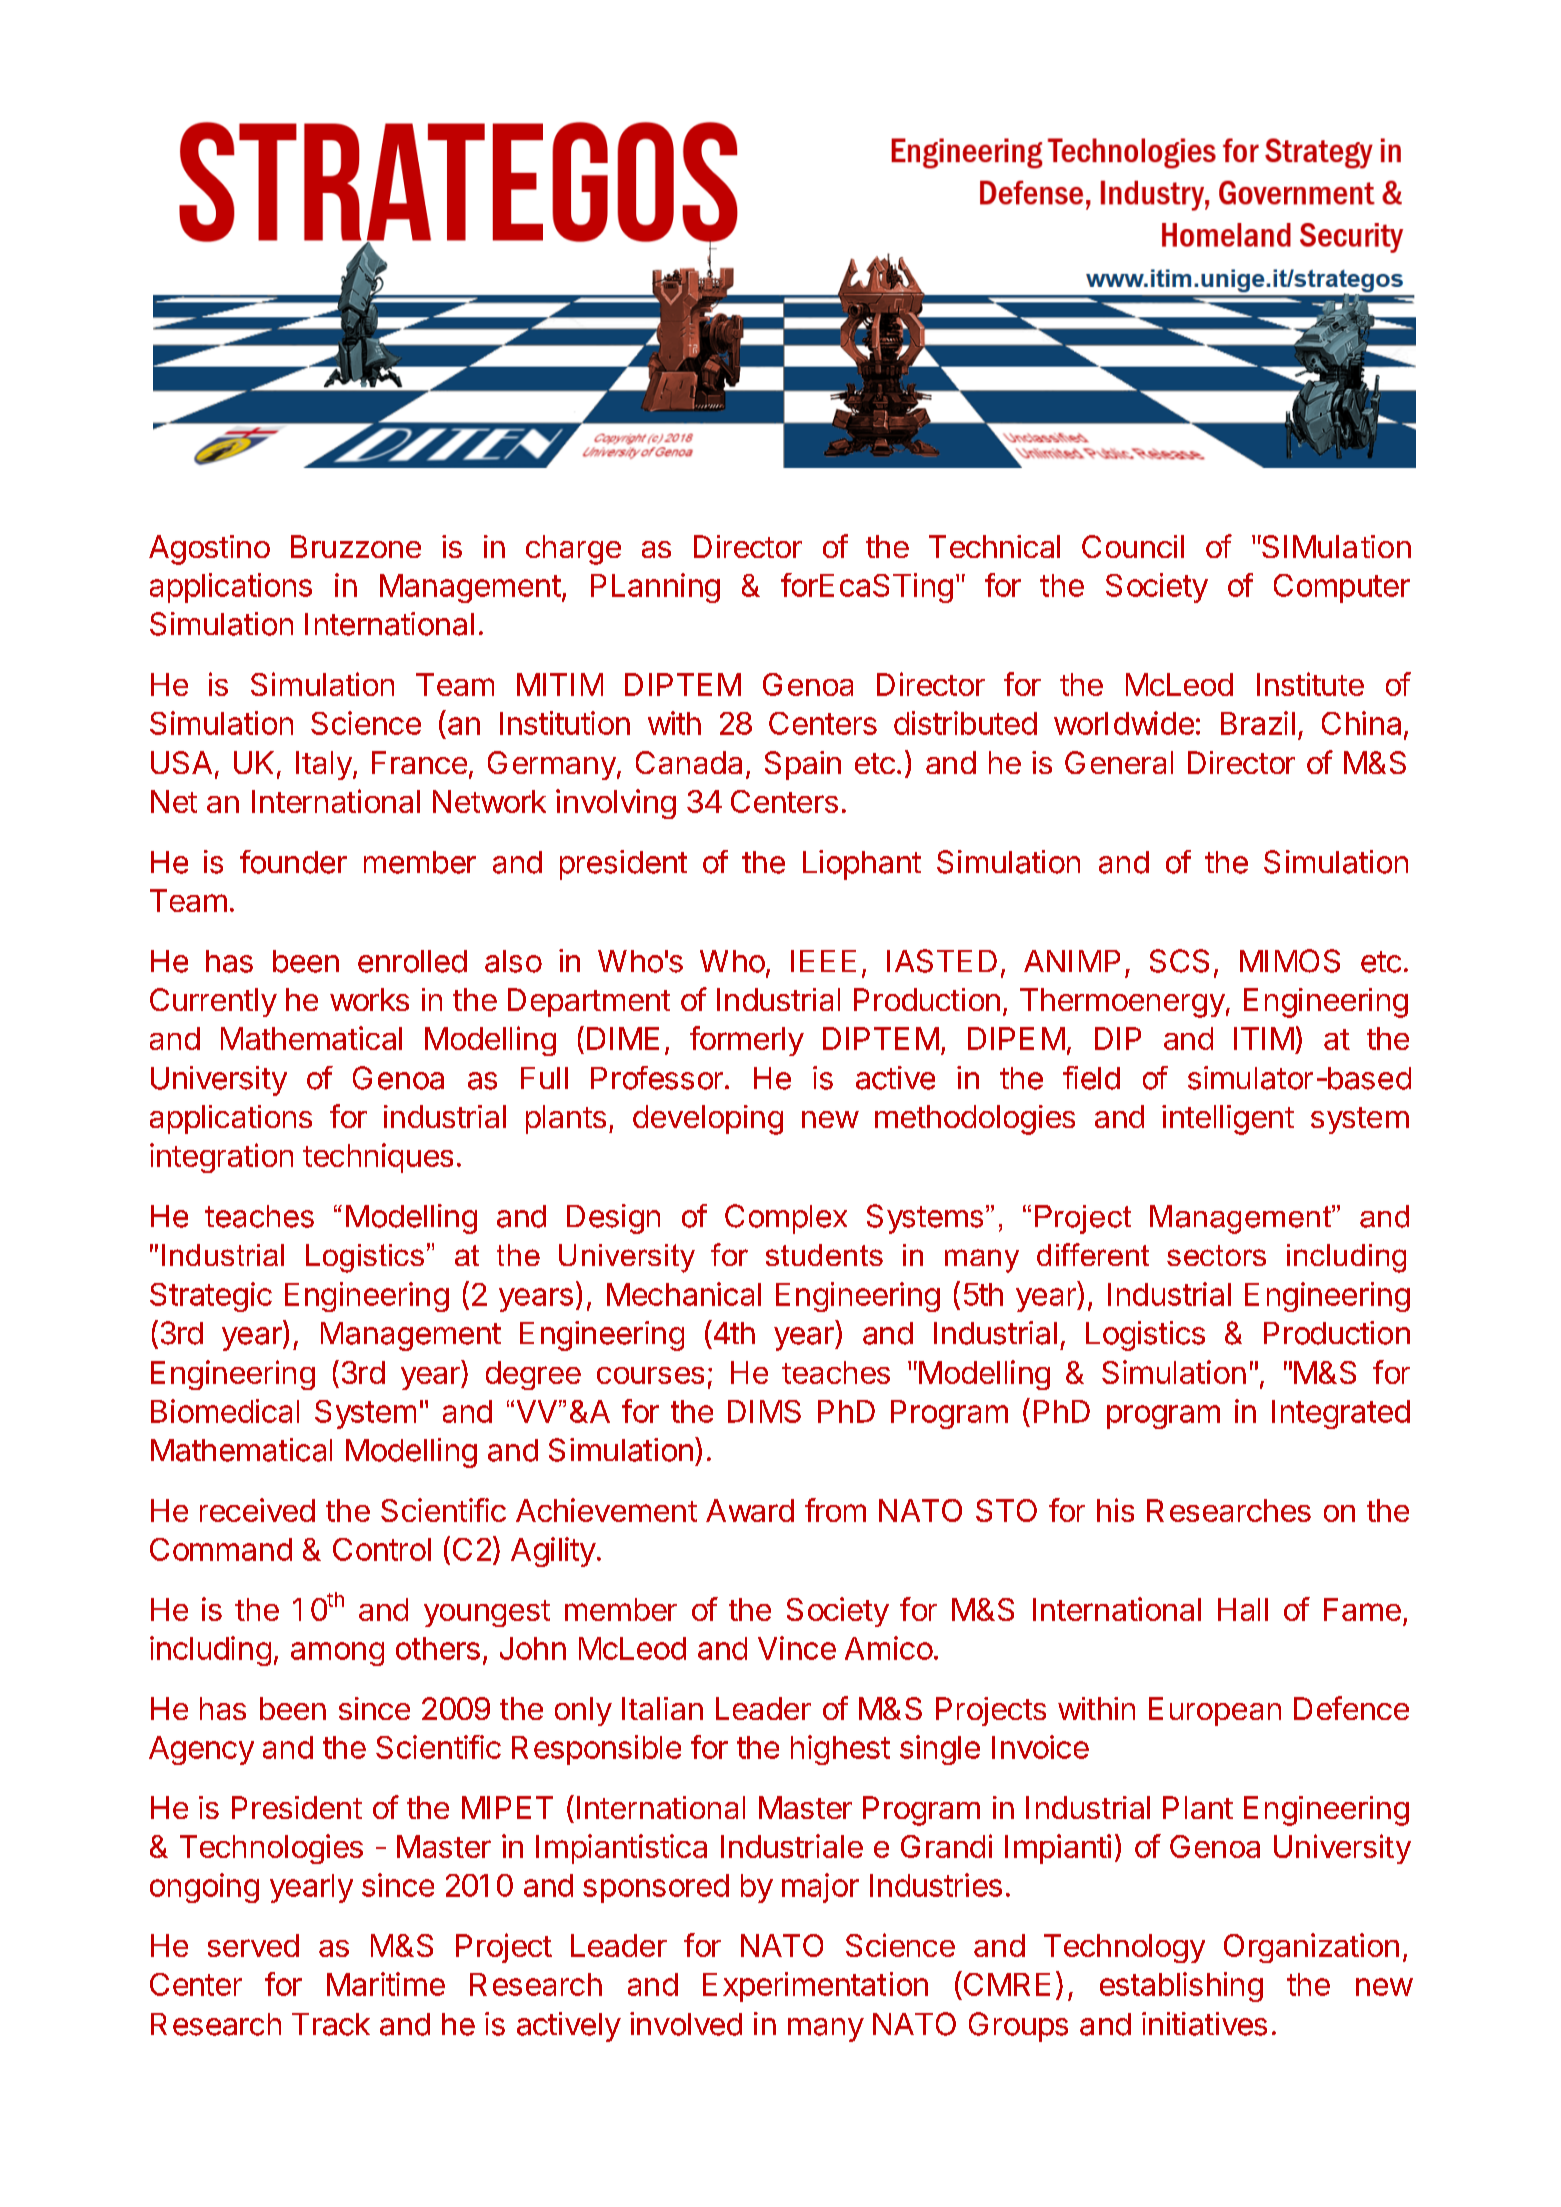 This screenshot has height=2207, width=1561. Describe the element at coordinates (369, 999) in the screenshot. I see `works` at that location.
